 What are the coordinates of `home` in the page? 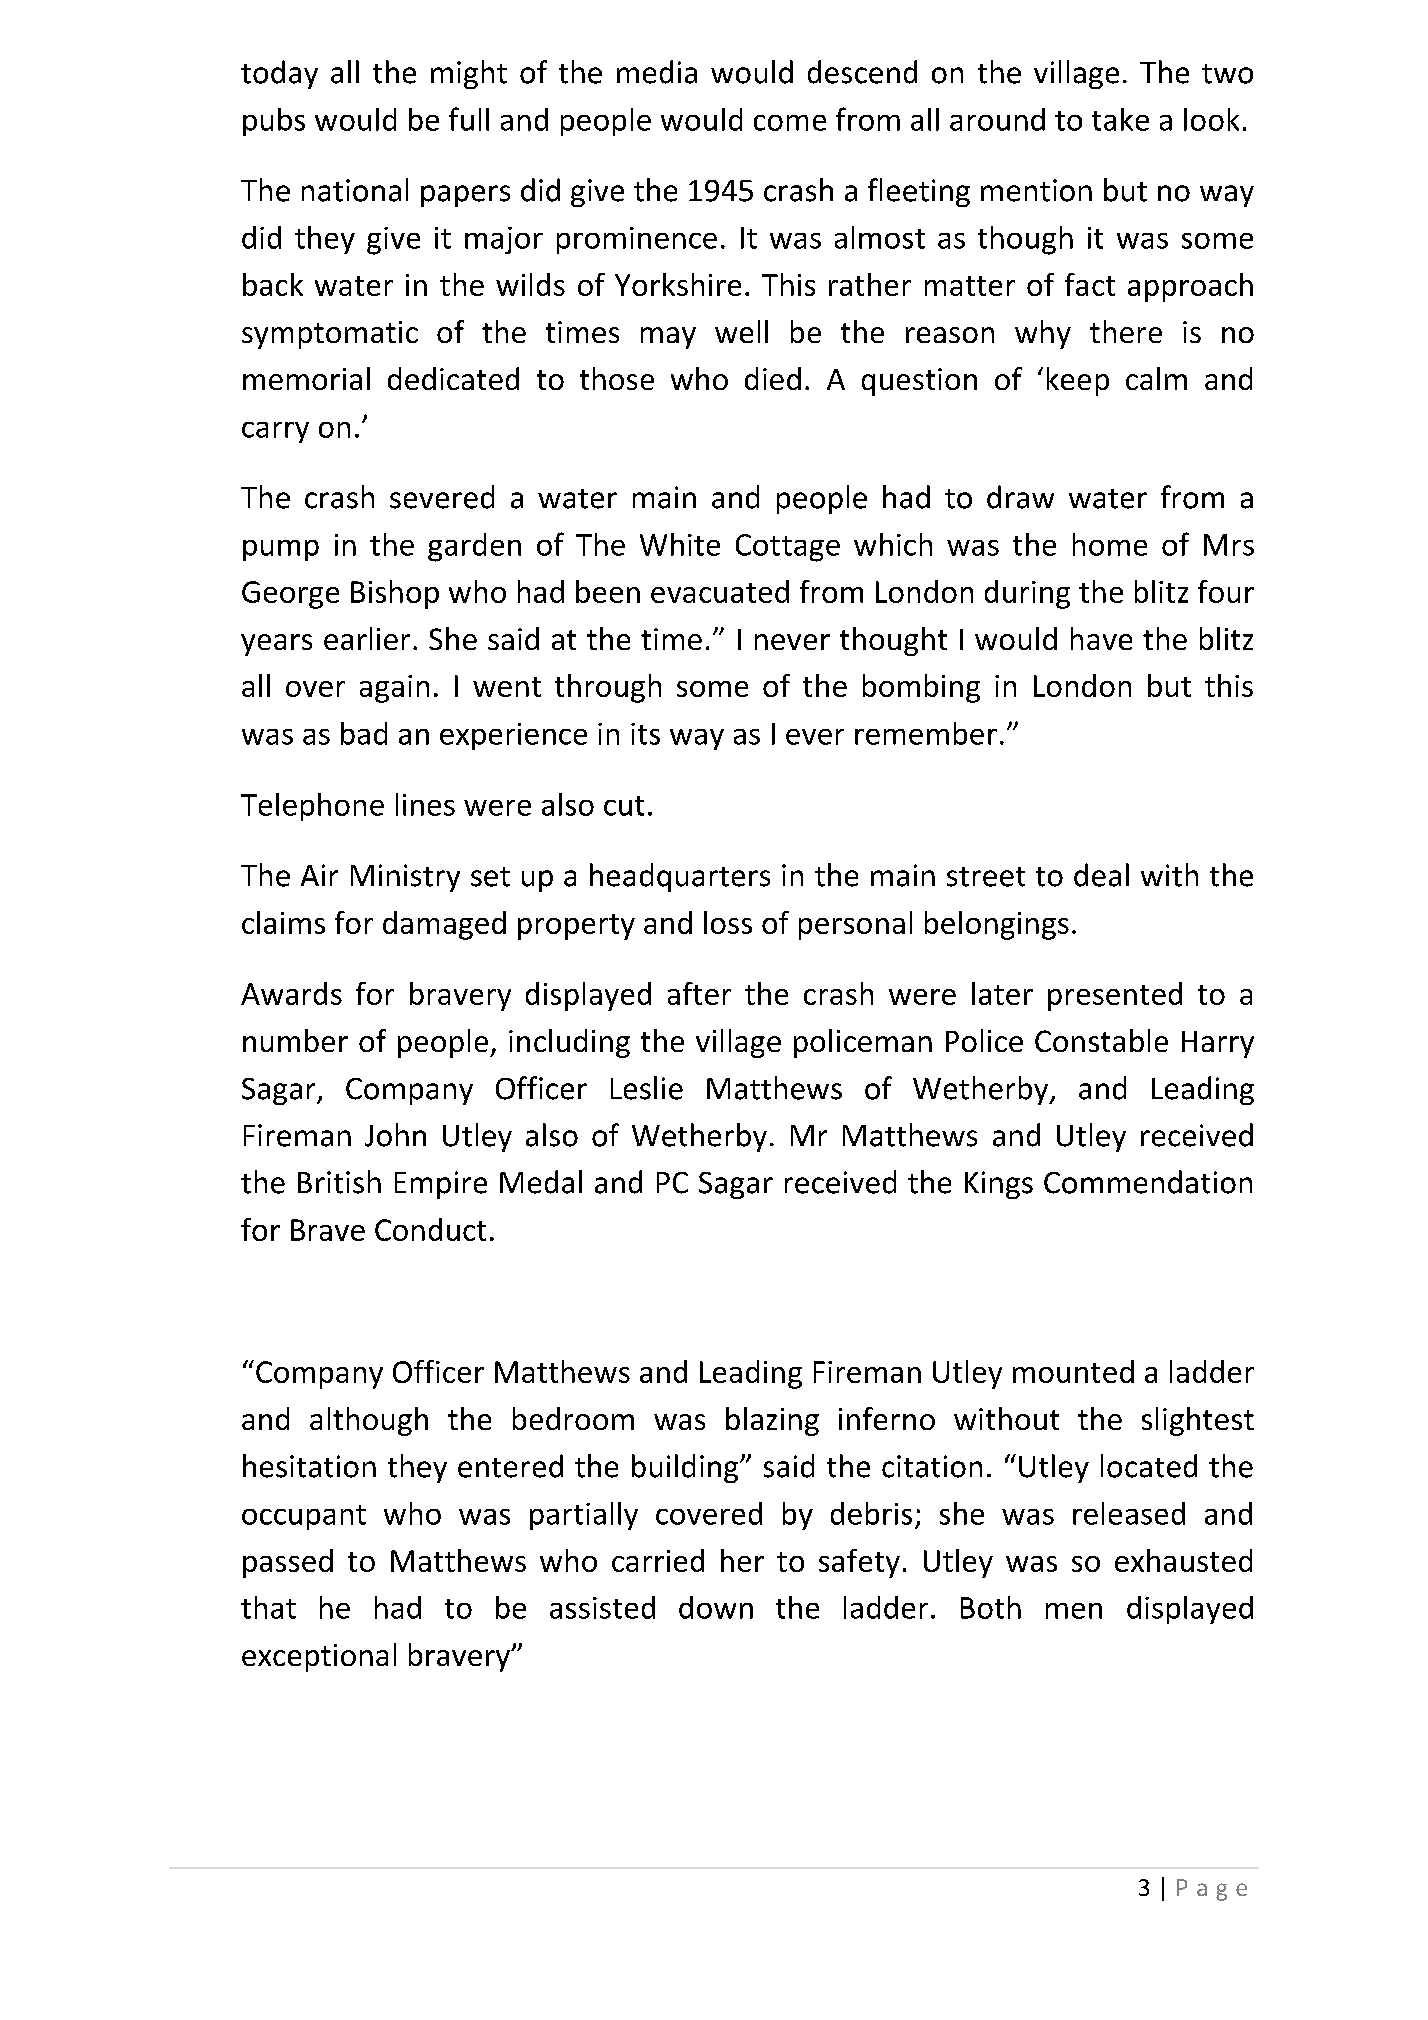 It's located at (1110, 544).
